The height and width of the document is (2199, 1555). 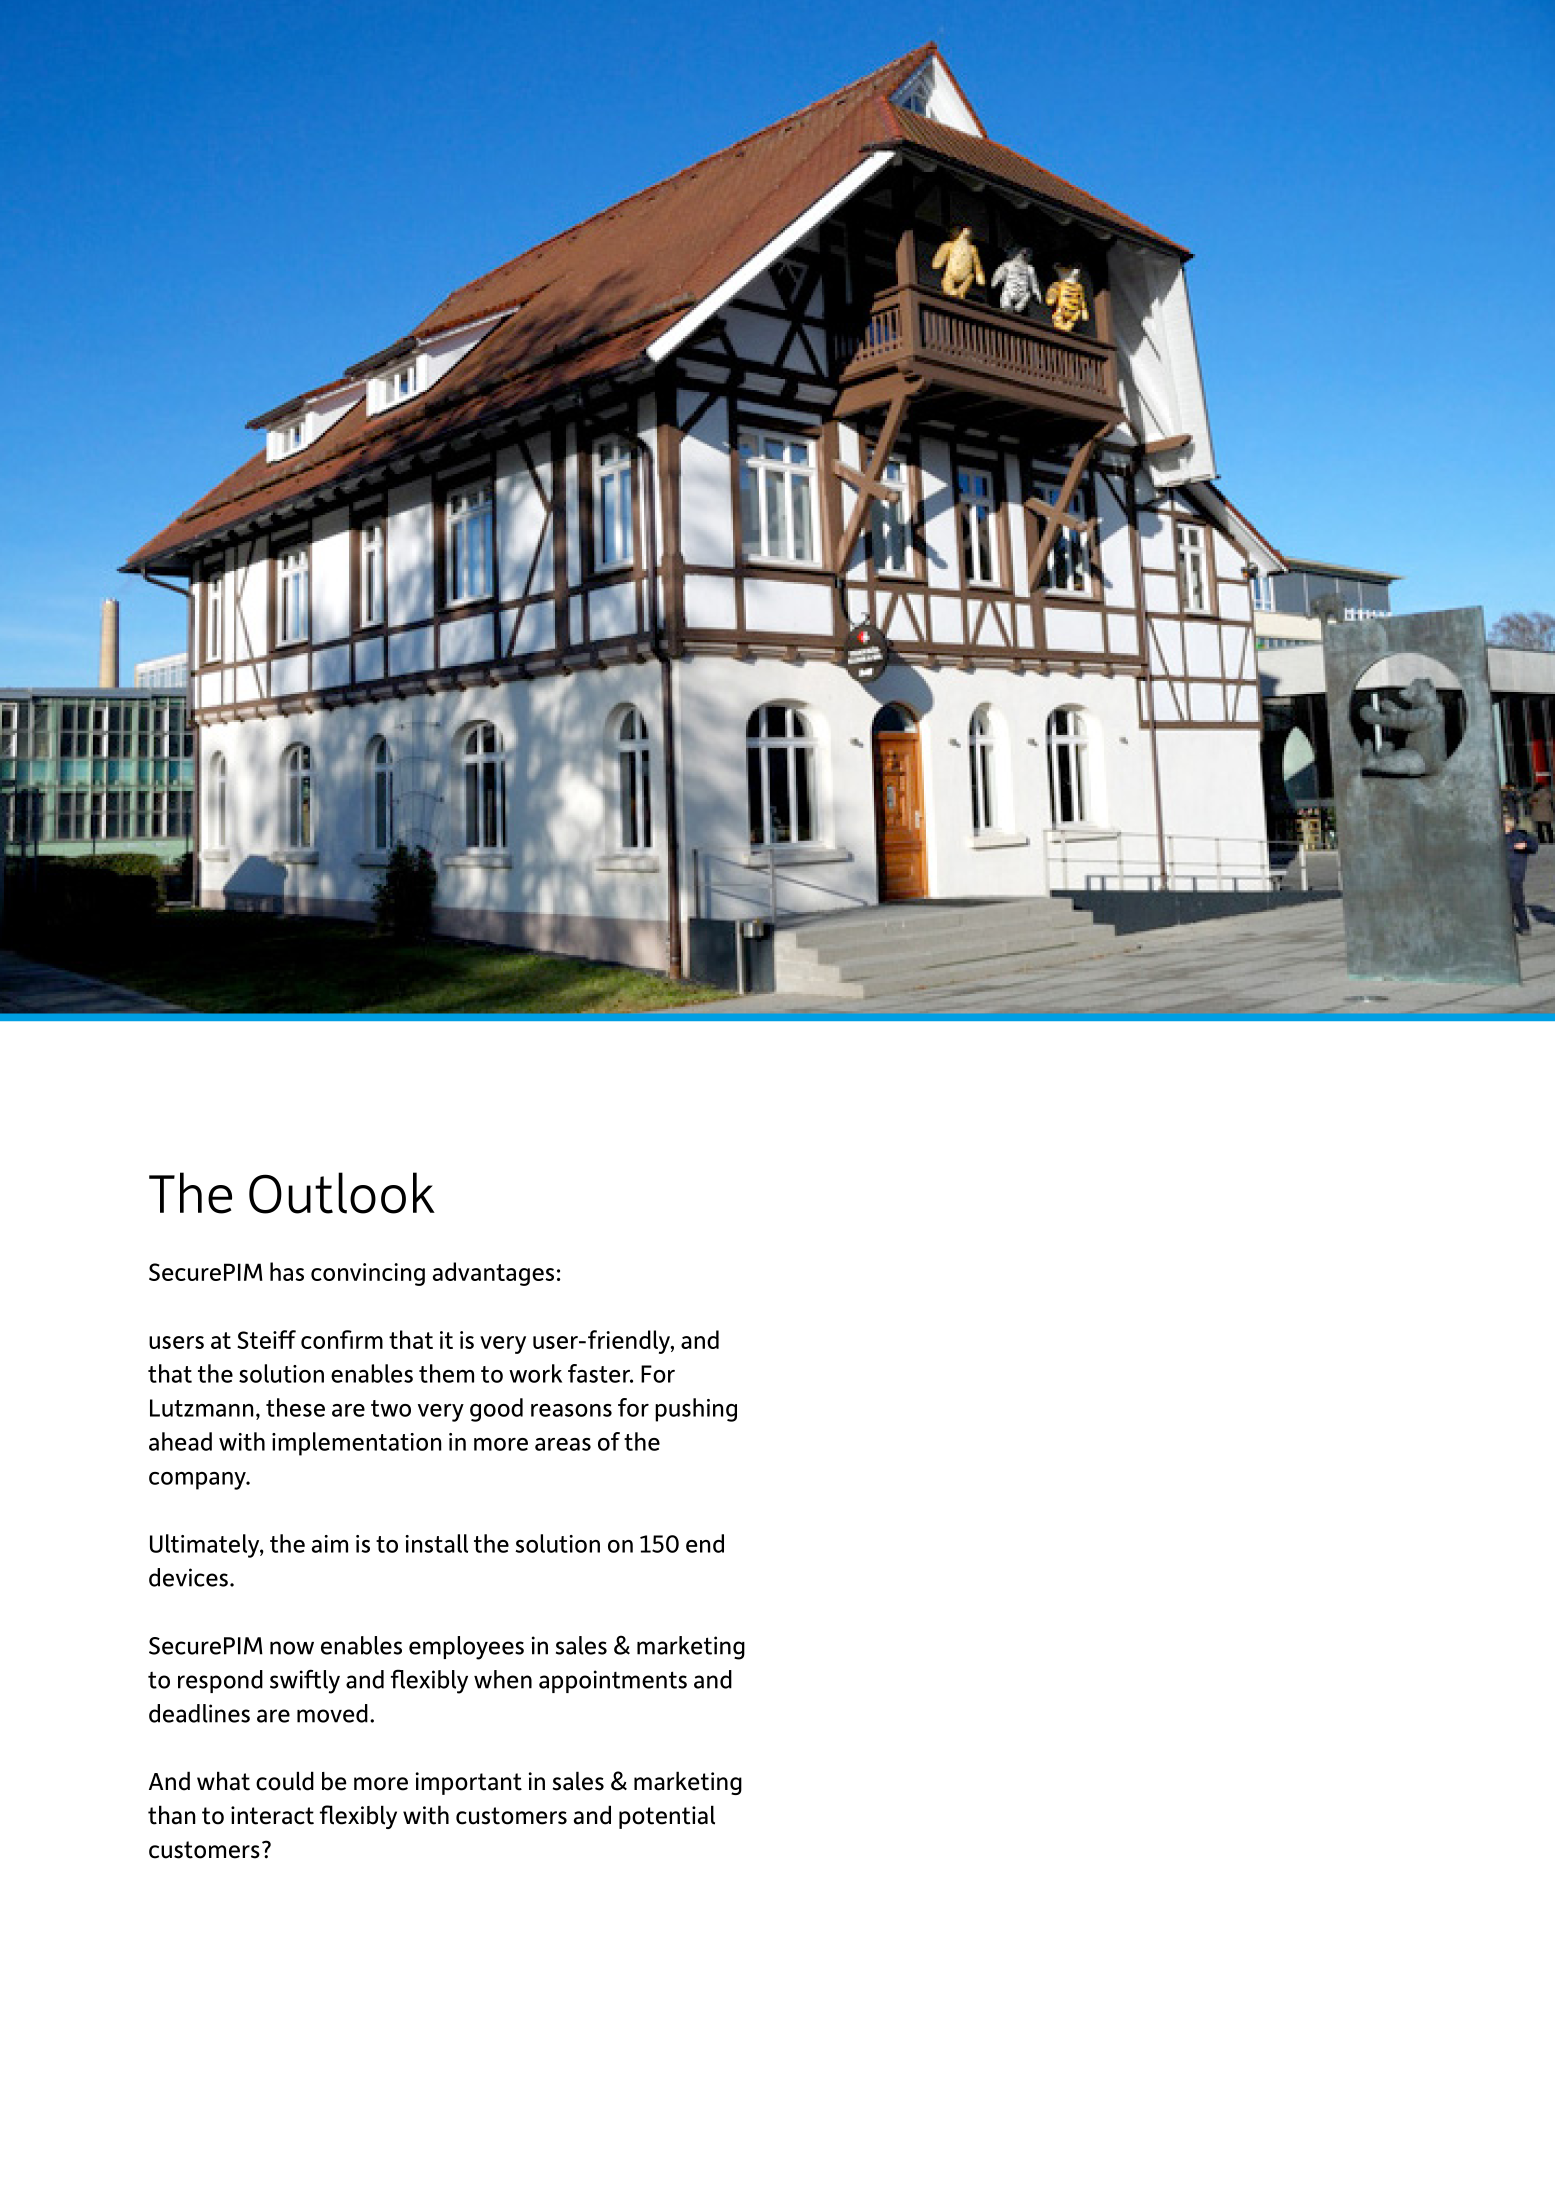 I want to click on what, so click(x=223, y=1781).
